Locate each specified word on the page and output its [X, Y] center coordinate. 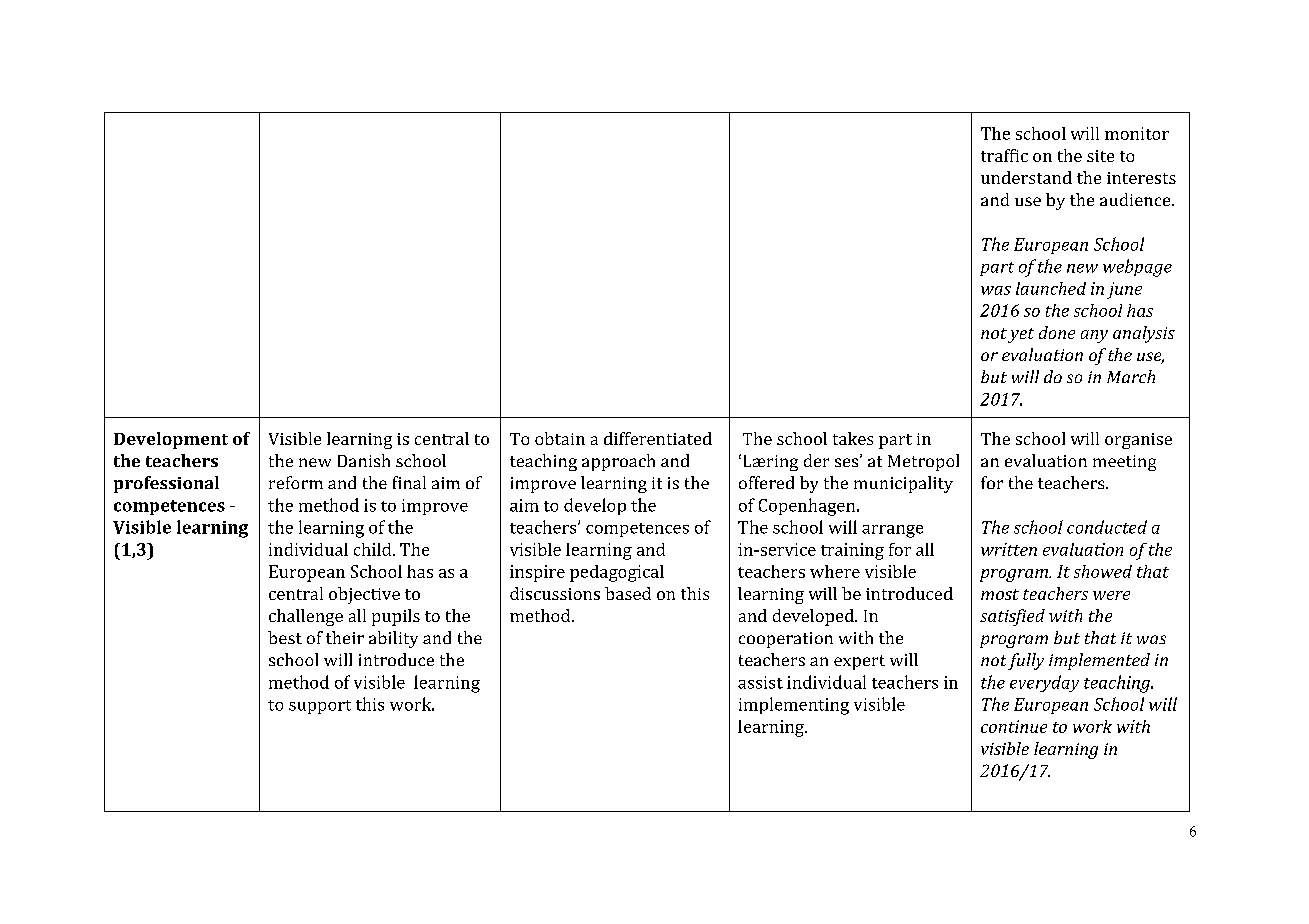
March [1131, 376]
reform [296, 482]
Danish [364, 460]
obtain [560, 438]
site [1100, 156]
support [320, 707]
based [628, 593]
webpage [1137, 268]
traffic [1004, 155]
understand [1026, 177]
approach [618, 462]
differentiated [658, 438]
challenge [306, 617]
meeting [1124, 463]
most [1000, 594]
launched [1051, 288]
